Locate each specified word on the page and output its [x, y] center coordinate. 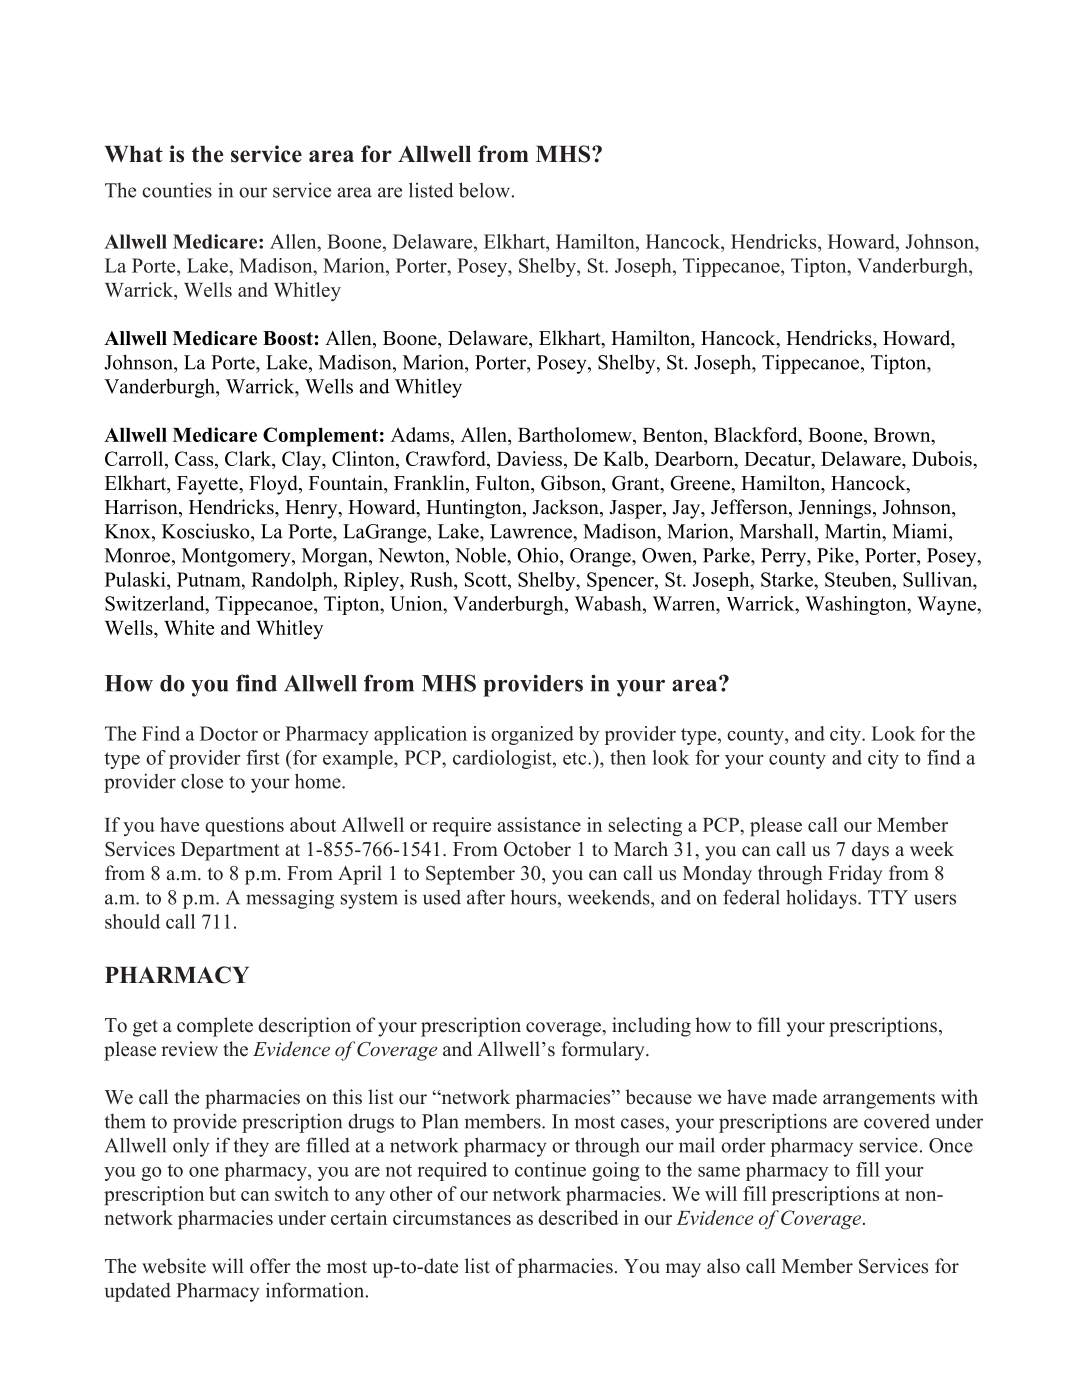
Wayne [947, 605]
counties [177, 190]
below [484, 190]
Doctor [229, 733]
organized [532, 735]
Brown [903, 435]
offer [270, 1266]
